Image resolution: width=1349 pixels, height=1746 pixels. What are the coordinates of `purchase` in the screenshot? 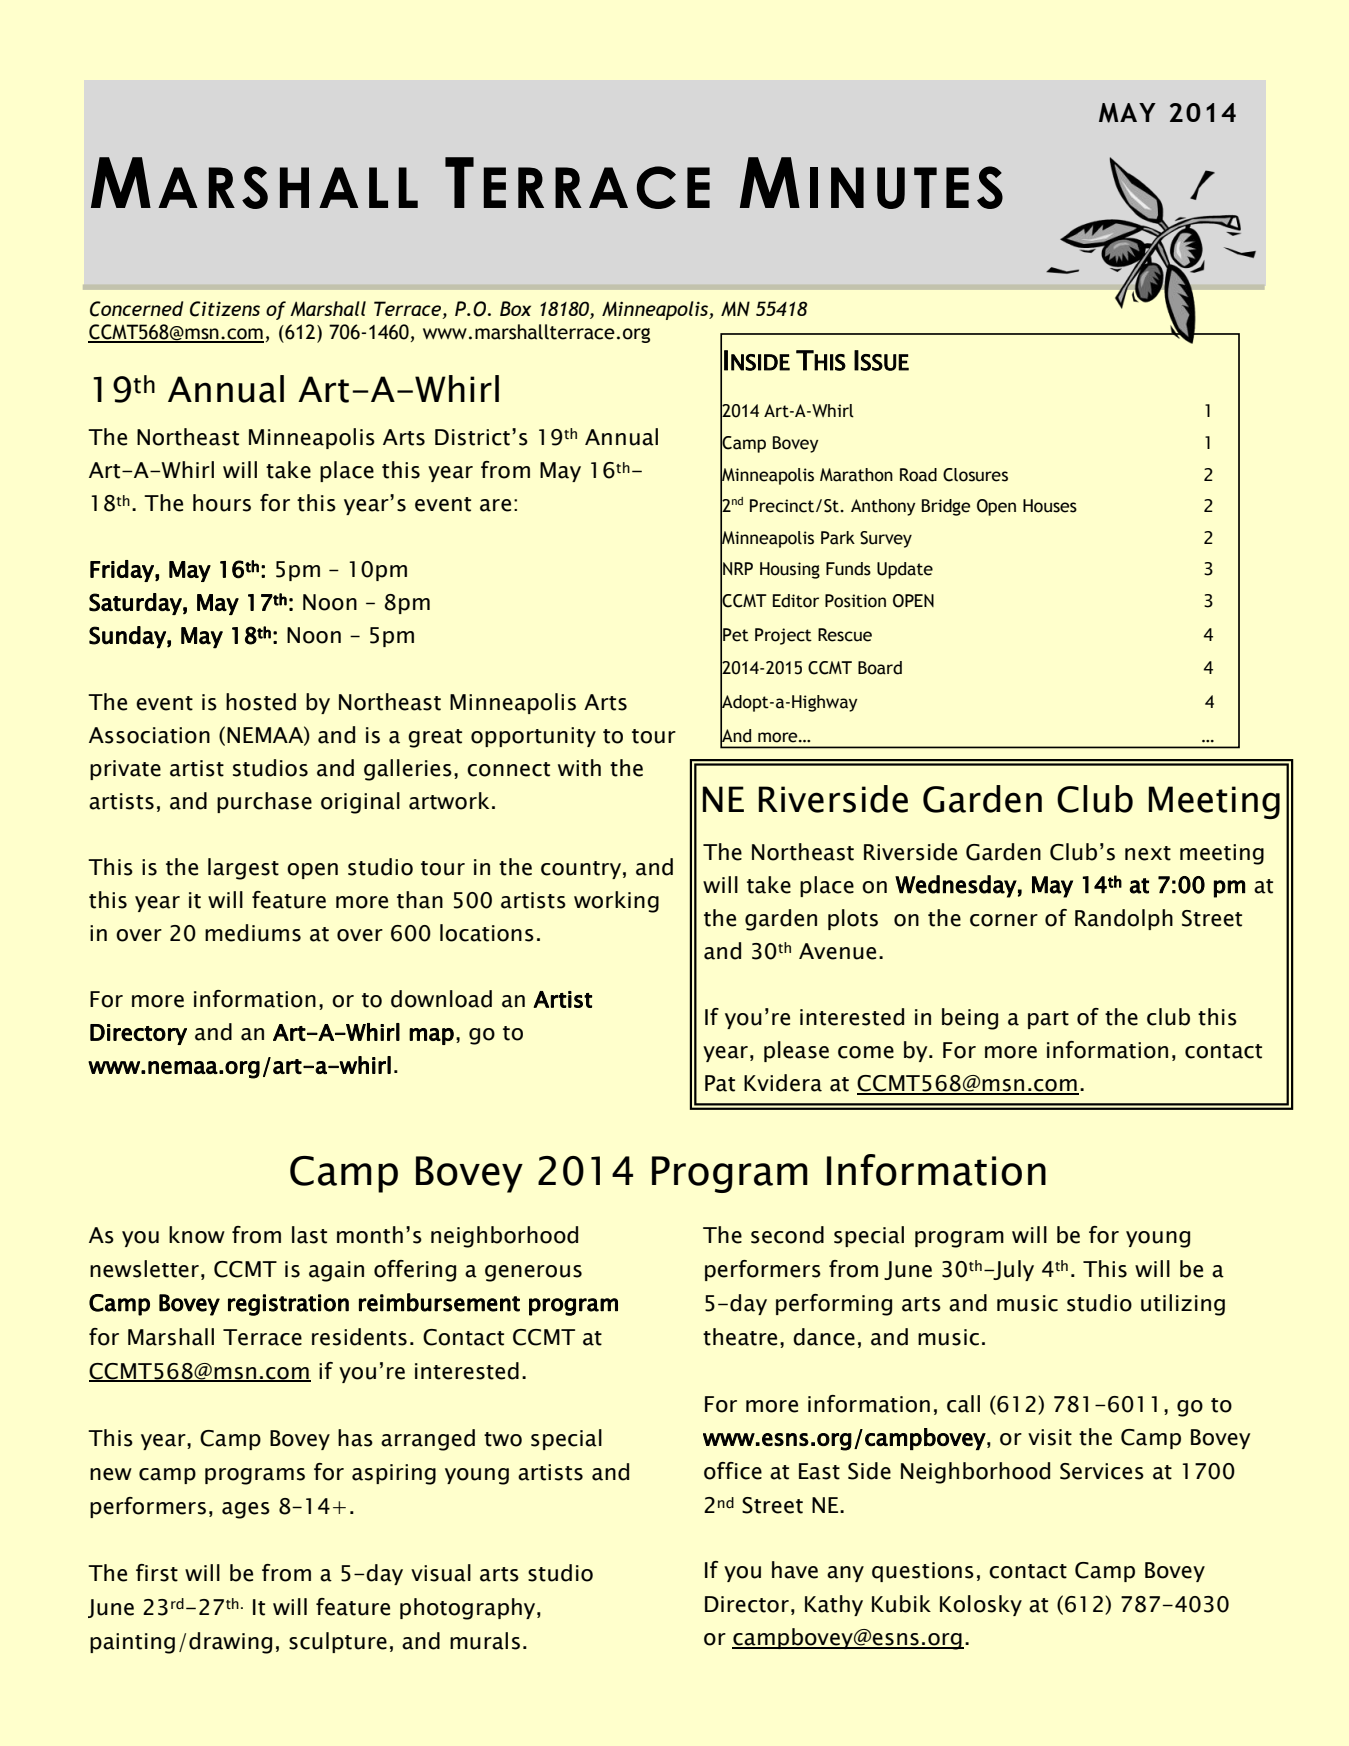 It's located at (264, 802).
